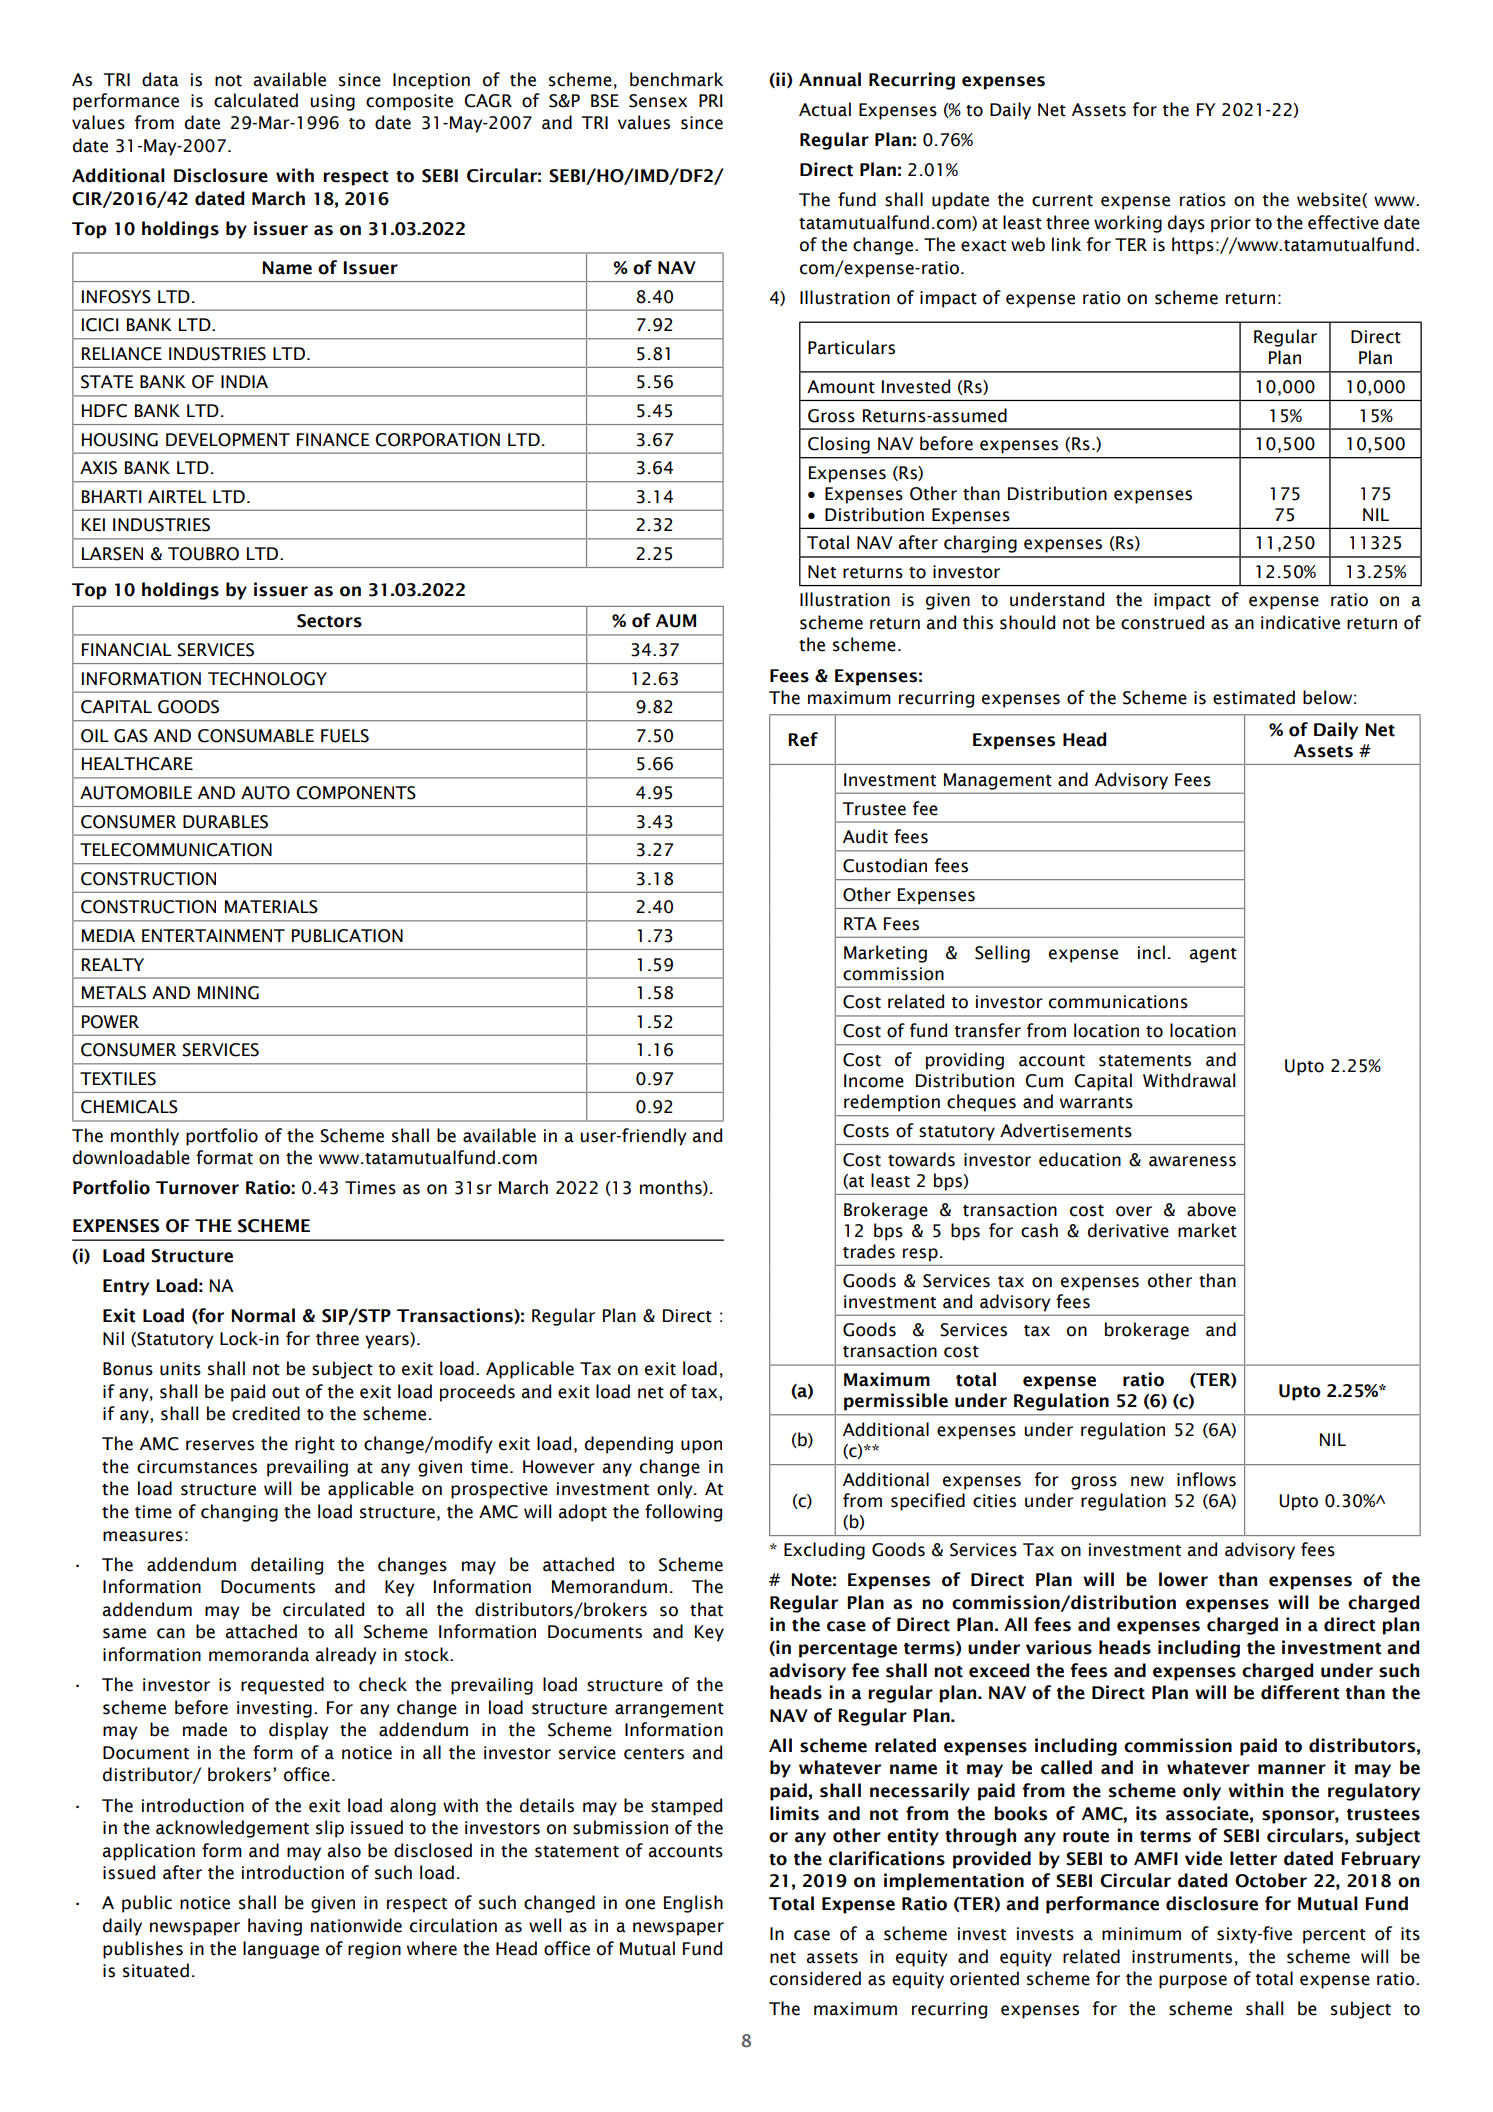  I want to click on having, so click(275, 1927).
